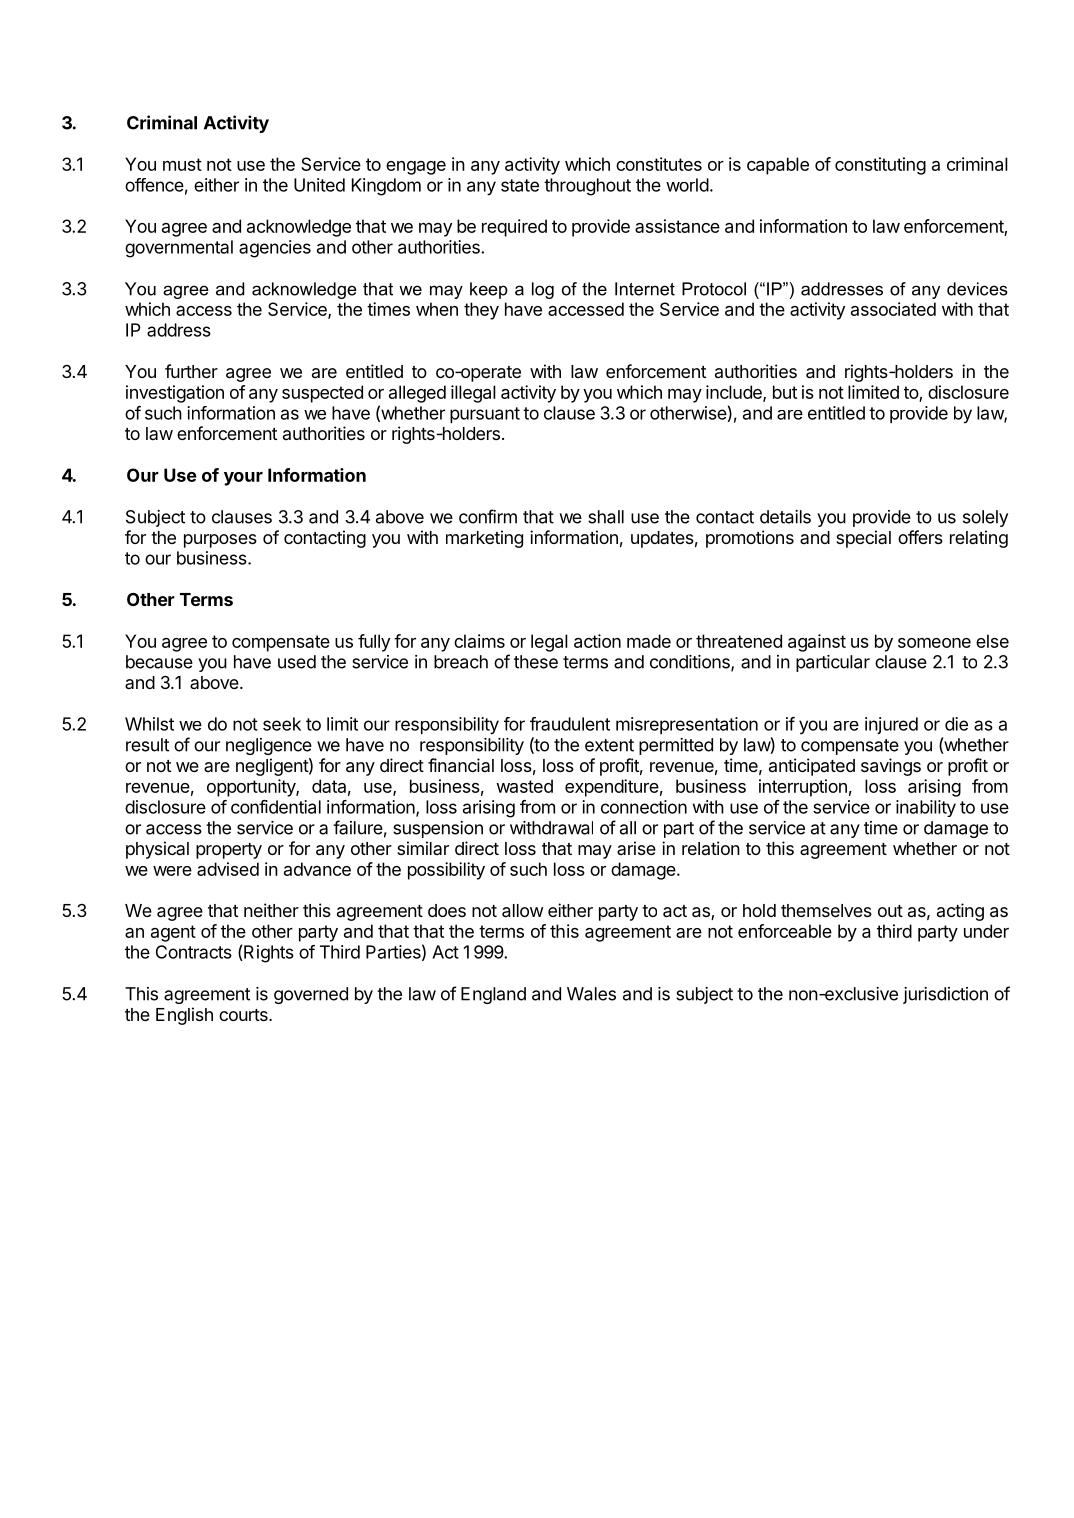 This document has width=1074, height=1518. Describe the element at coordinates (945, 995) in the document. I see `jurisdiction` at that location.
